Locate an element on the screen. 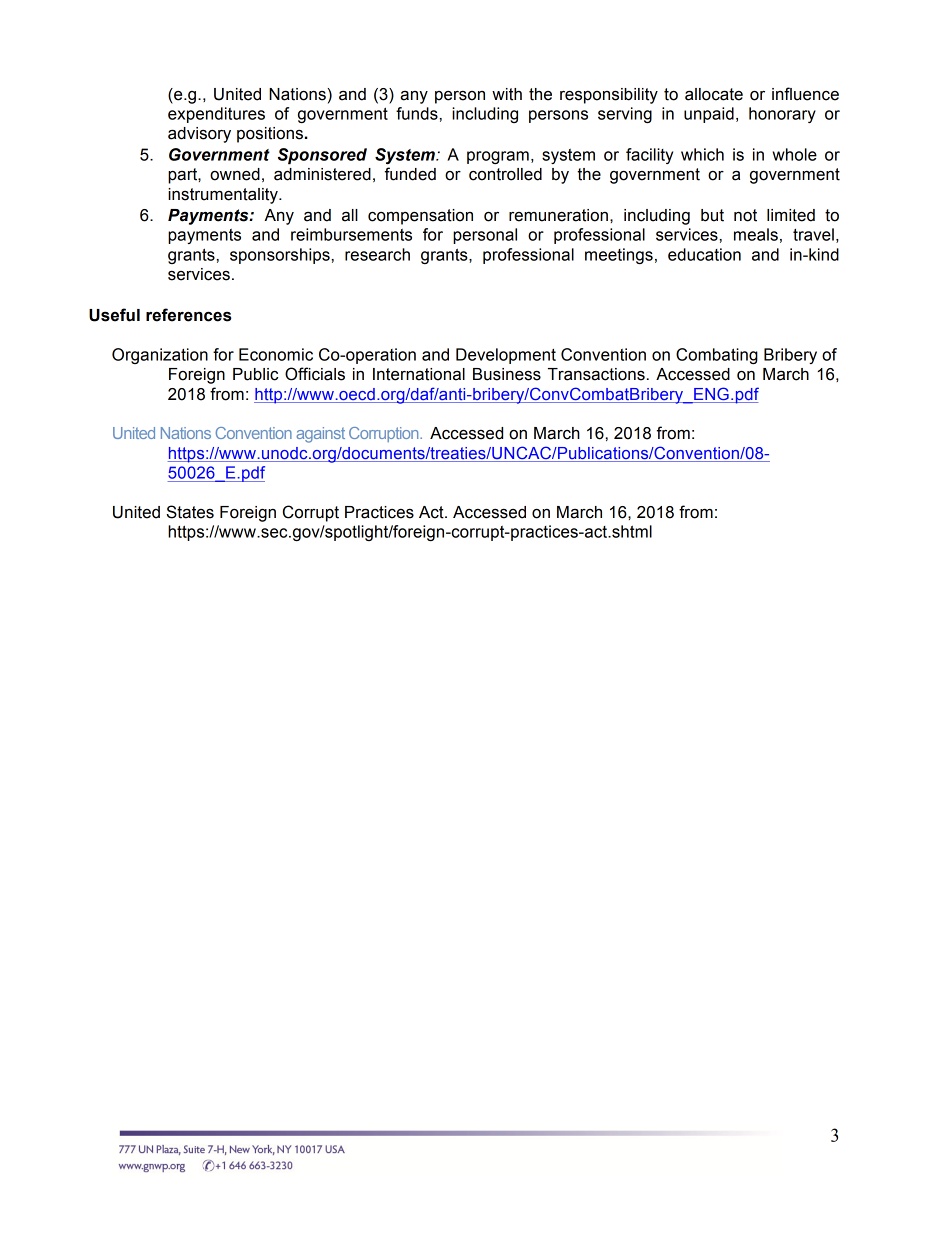  meals is located at coordinates (756, 234).
